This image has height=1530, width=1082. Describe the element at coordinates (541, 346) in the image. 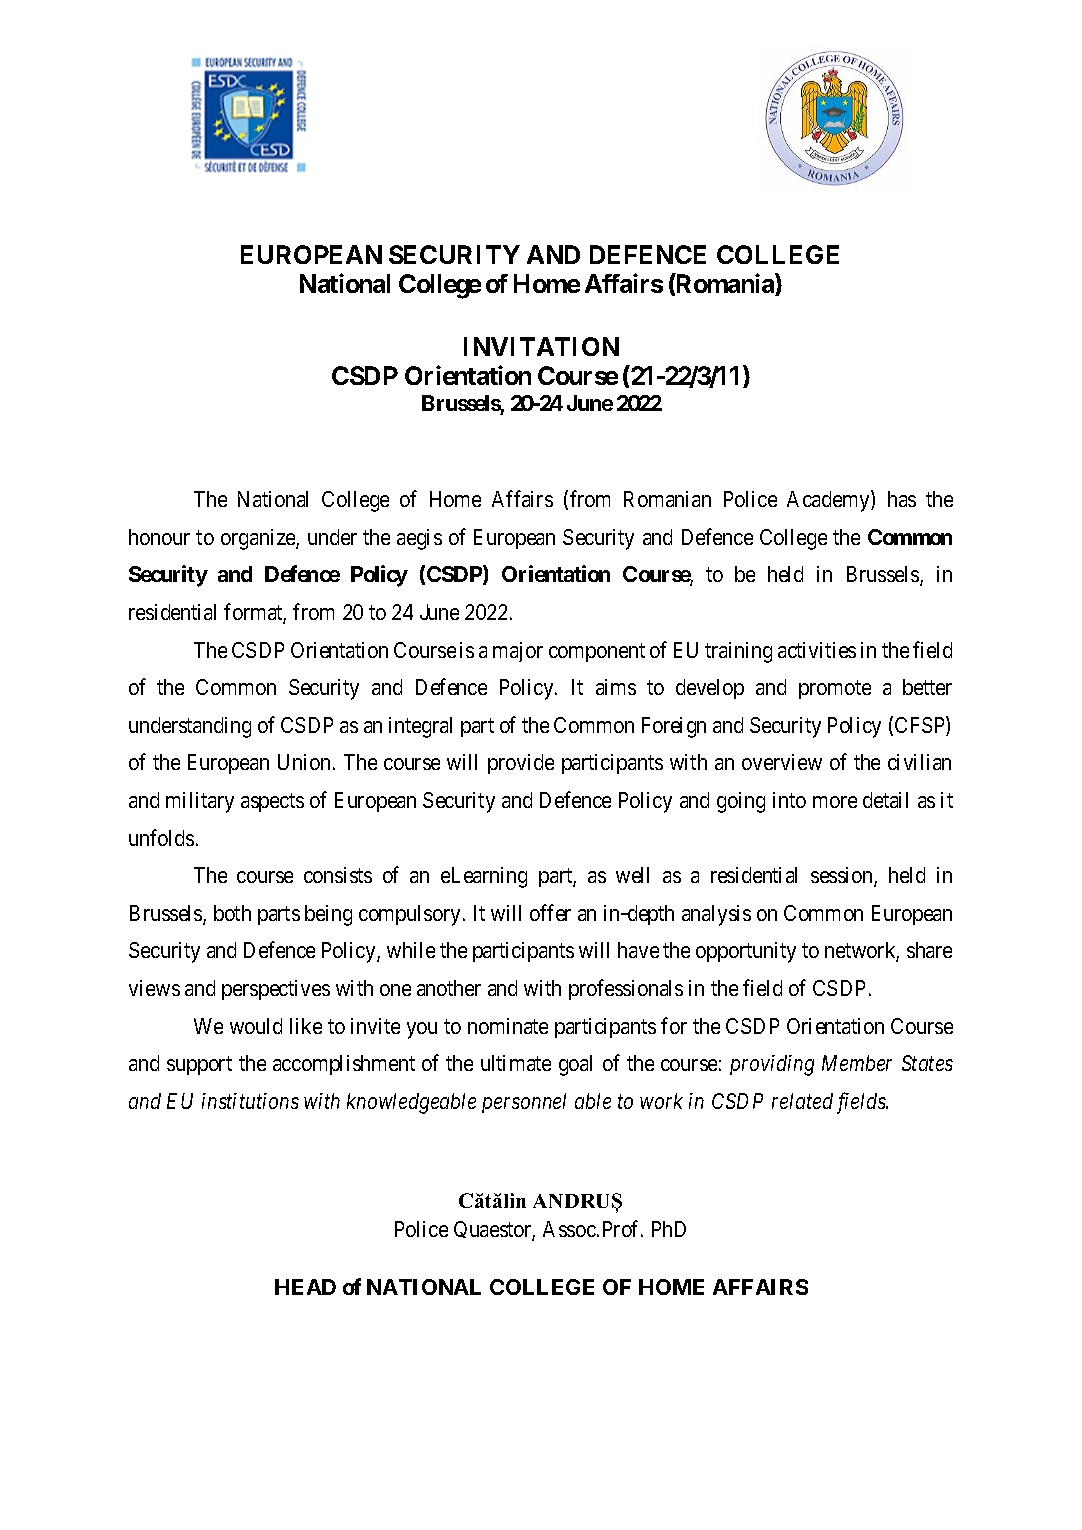

I see `INVITATION` at that location.
